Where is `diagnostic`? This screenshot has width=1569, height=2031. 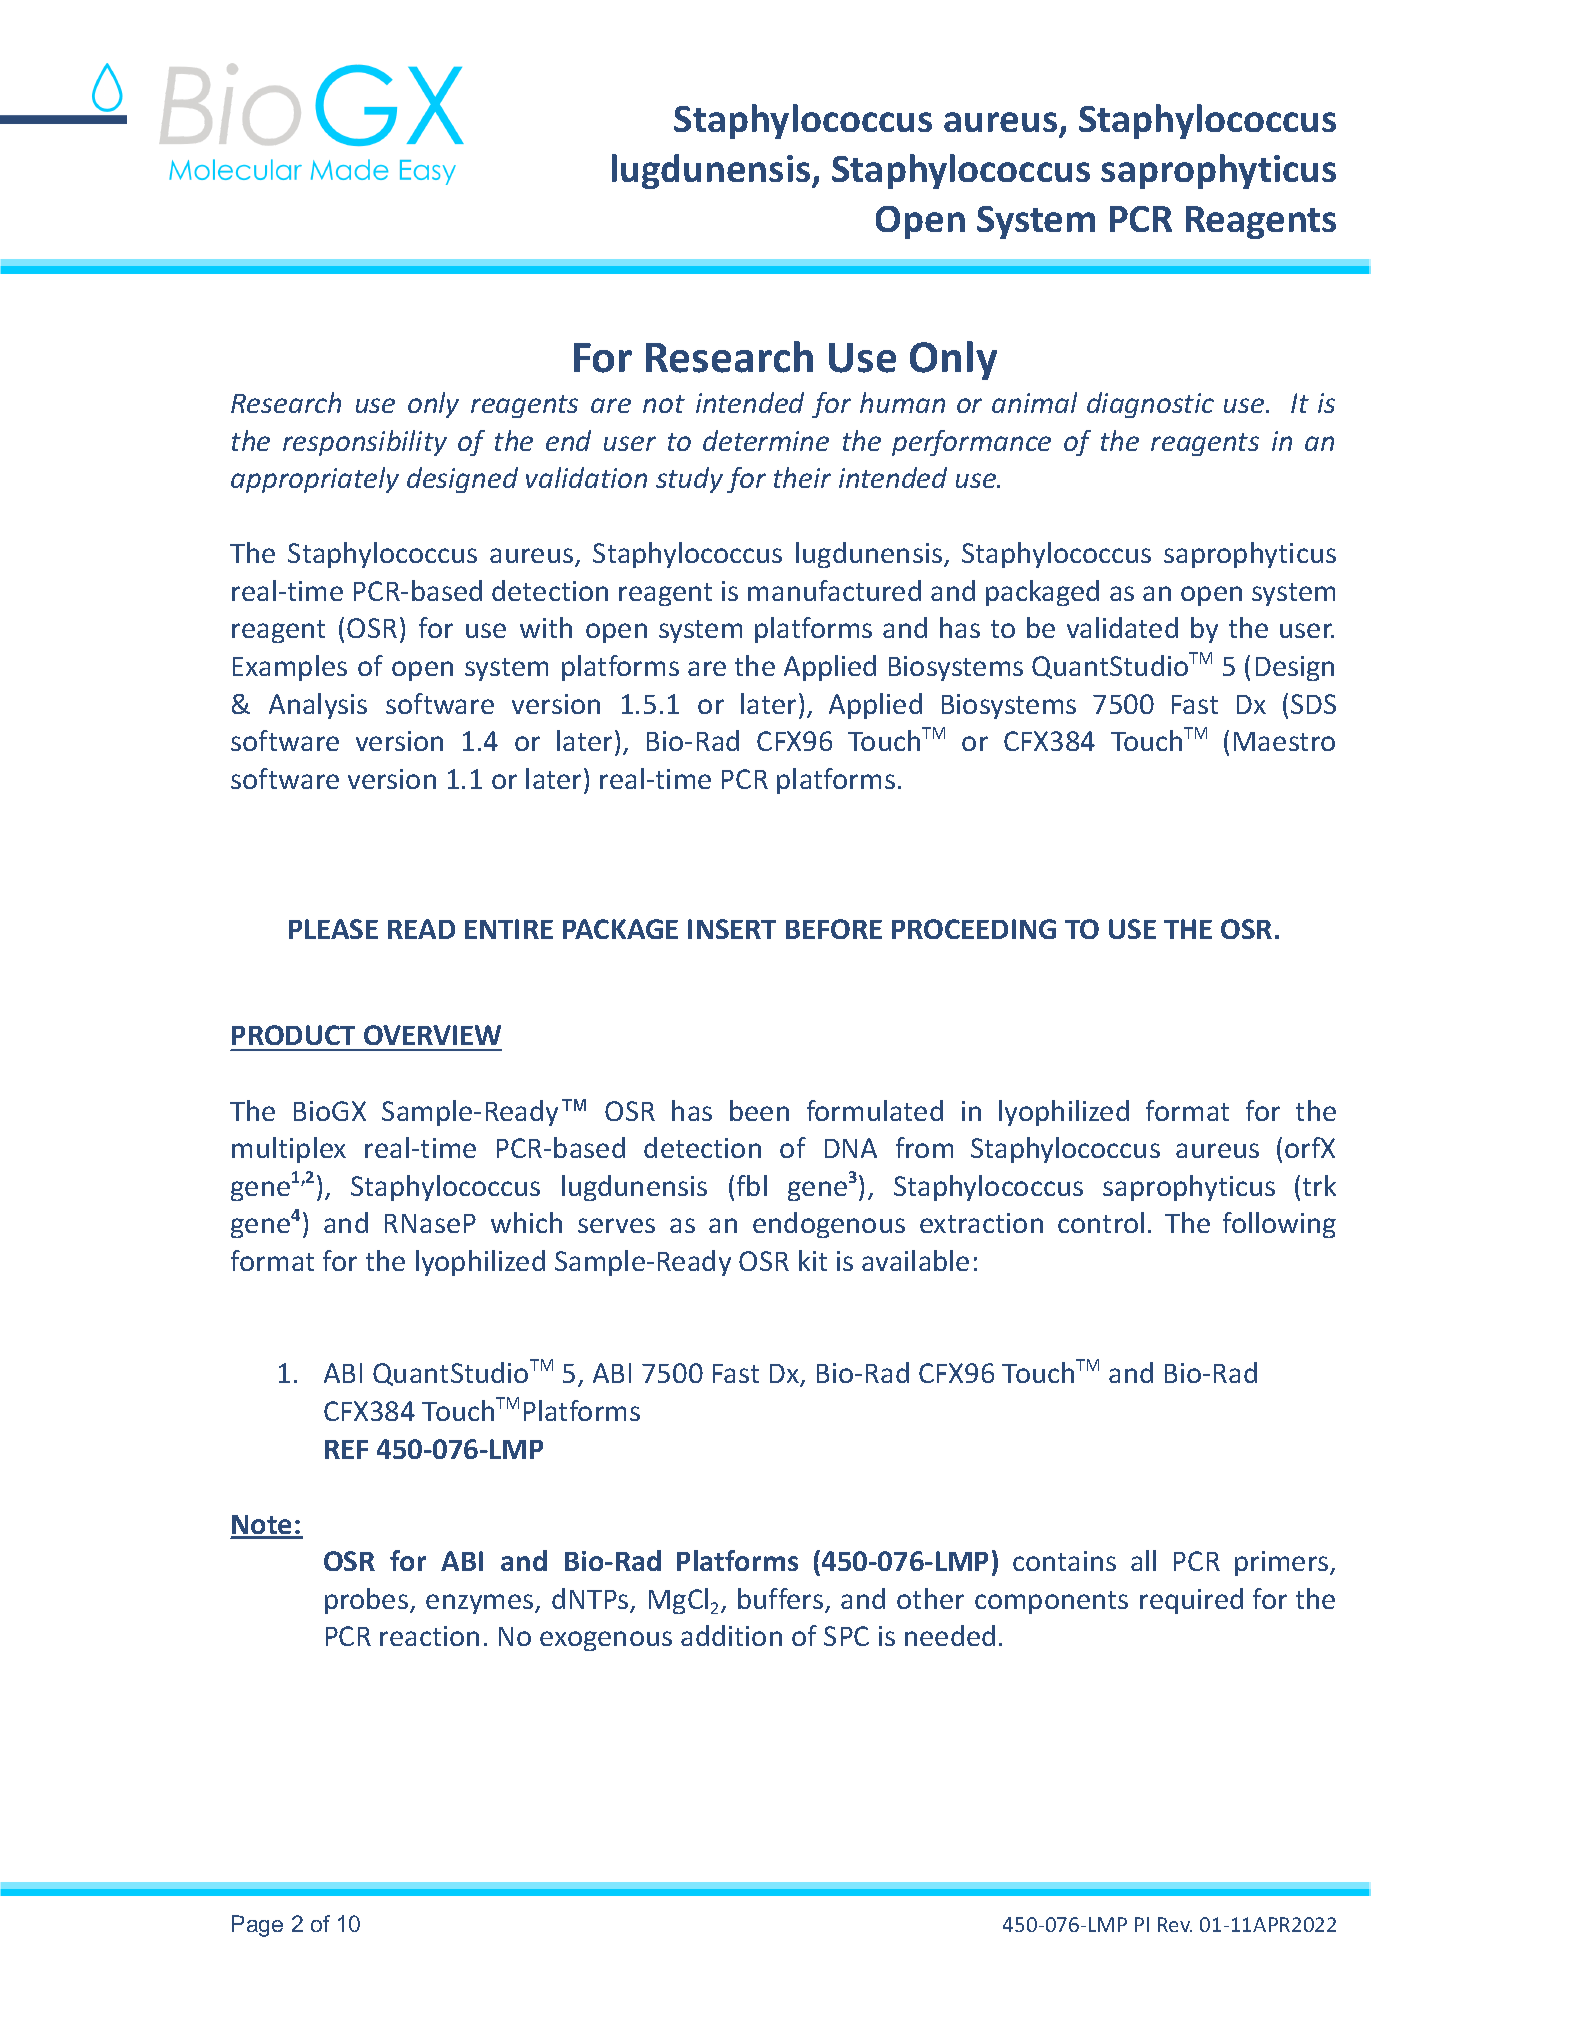 diagnostic is located at coordinates (1150, 405).
